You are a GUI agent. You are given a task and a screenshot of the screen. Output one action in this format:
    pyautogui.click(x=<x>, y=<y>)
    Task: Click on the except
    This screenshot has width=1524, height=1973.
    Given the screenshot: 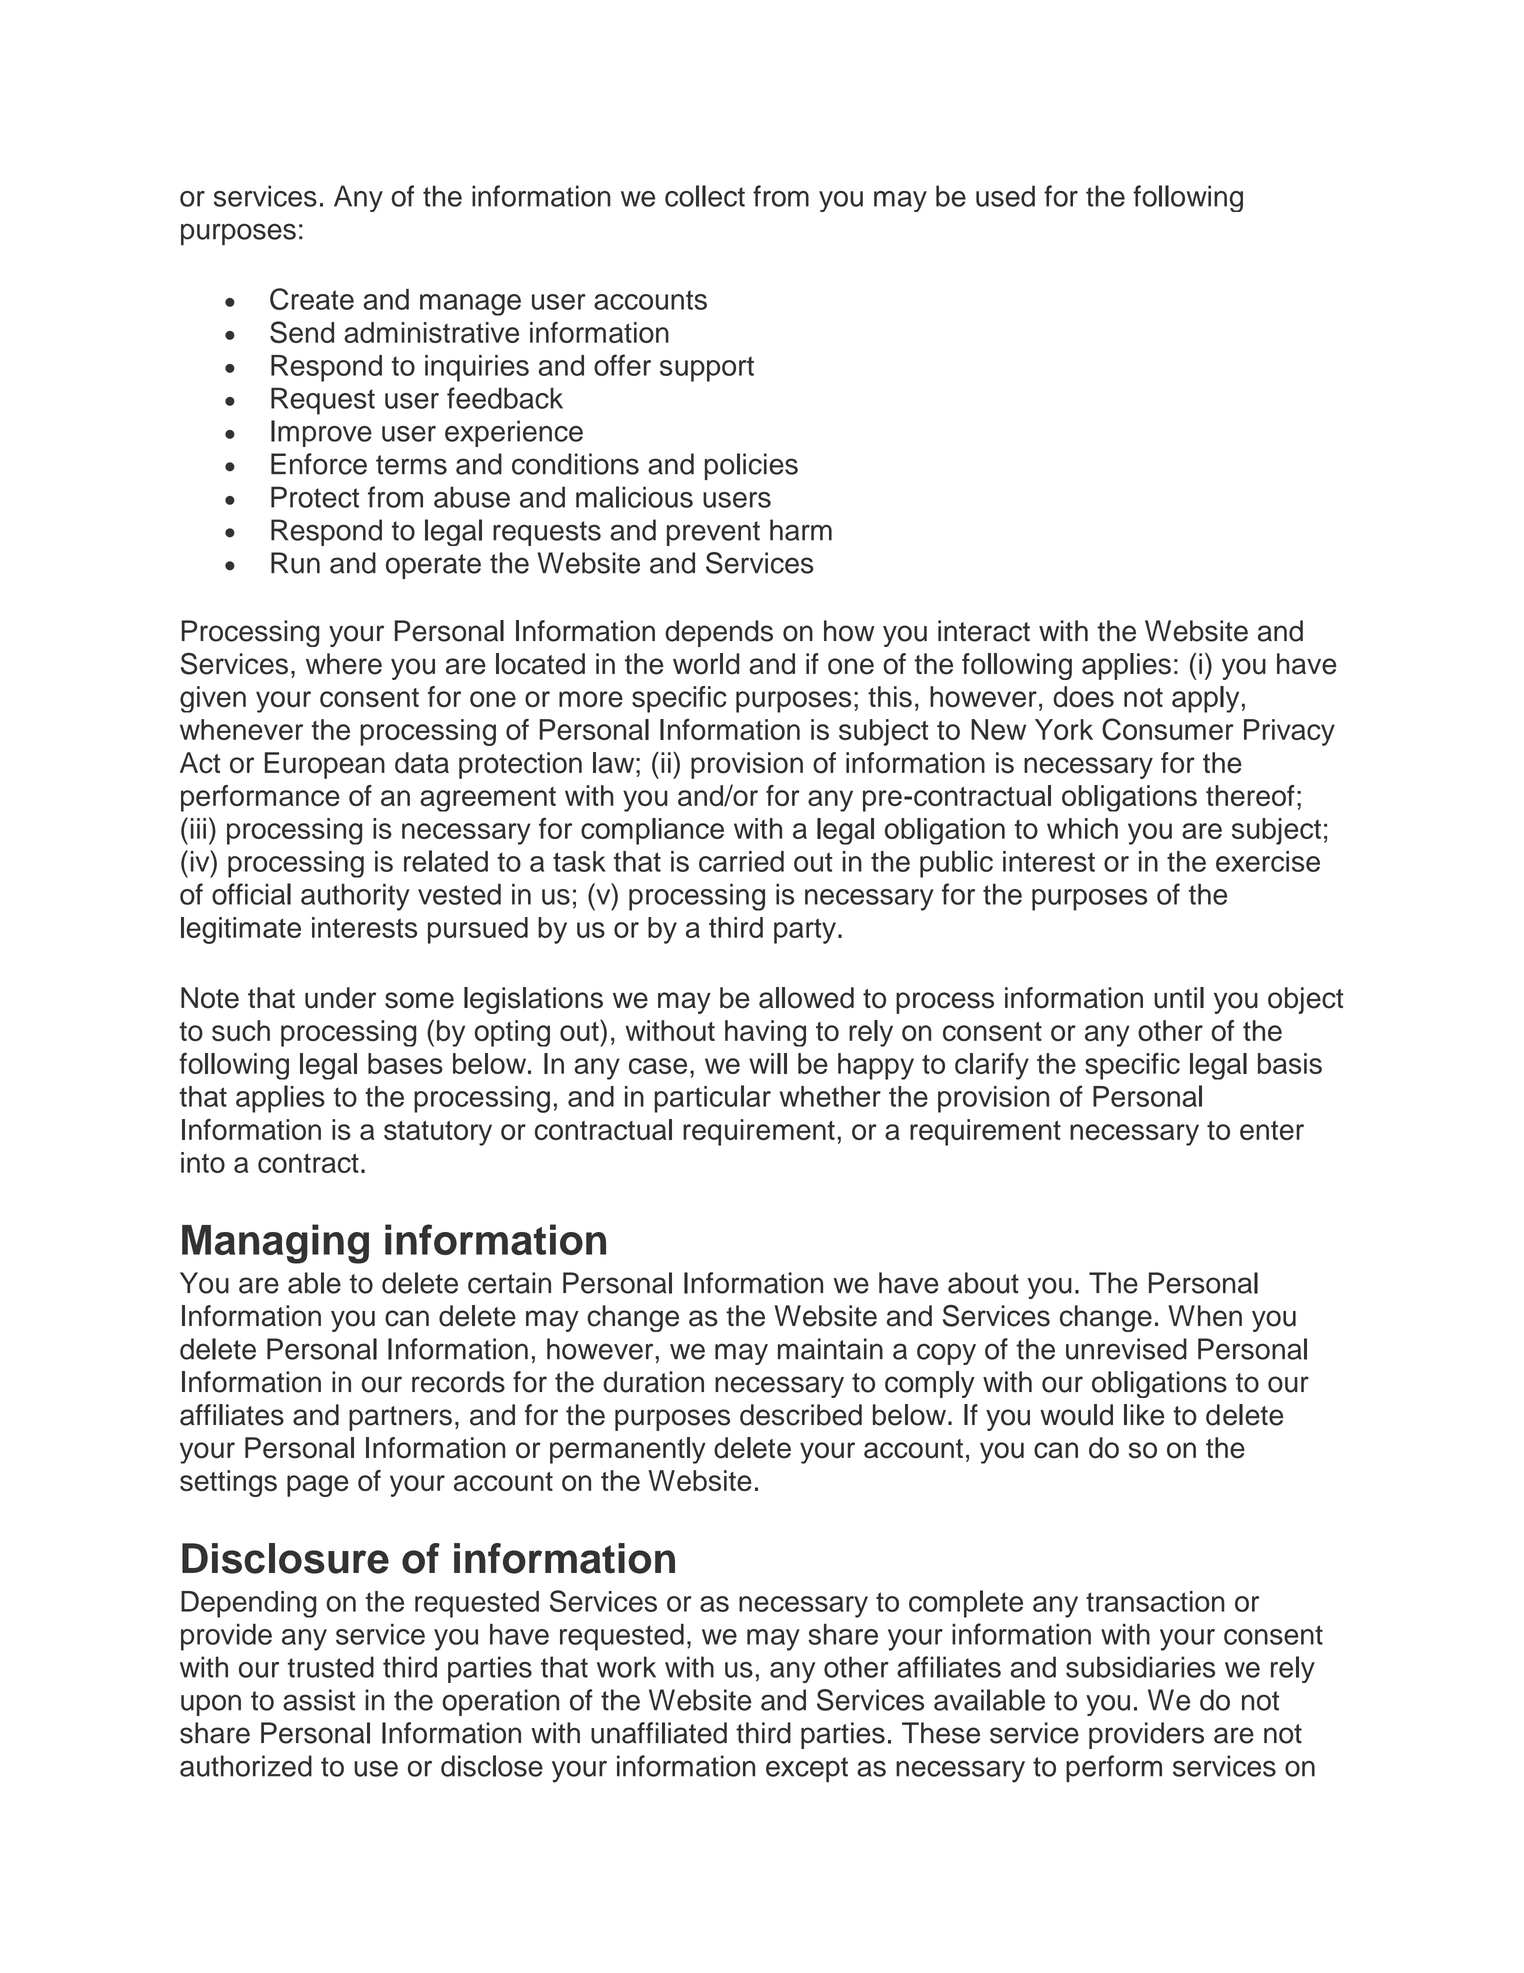 What is the action you would take?
    pyautogui.click(x=807, y=1769)
